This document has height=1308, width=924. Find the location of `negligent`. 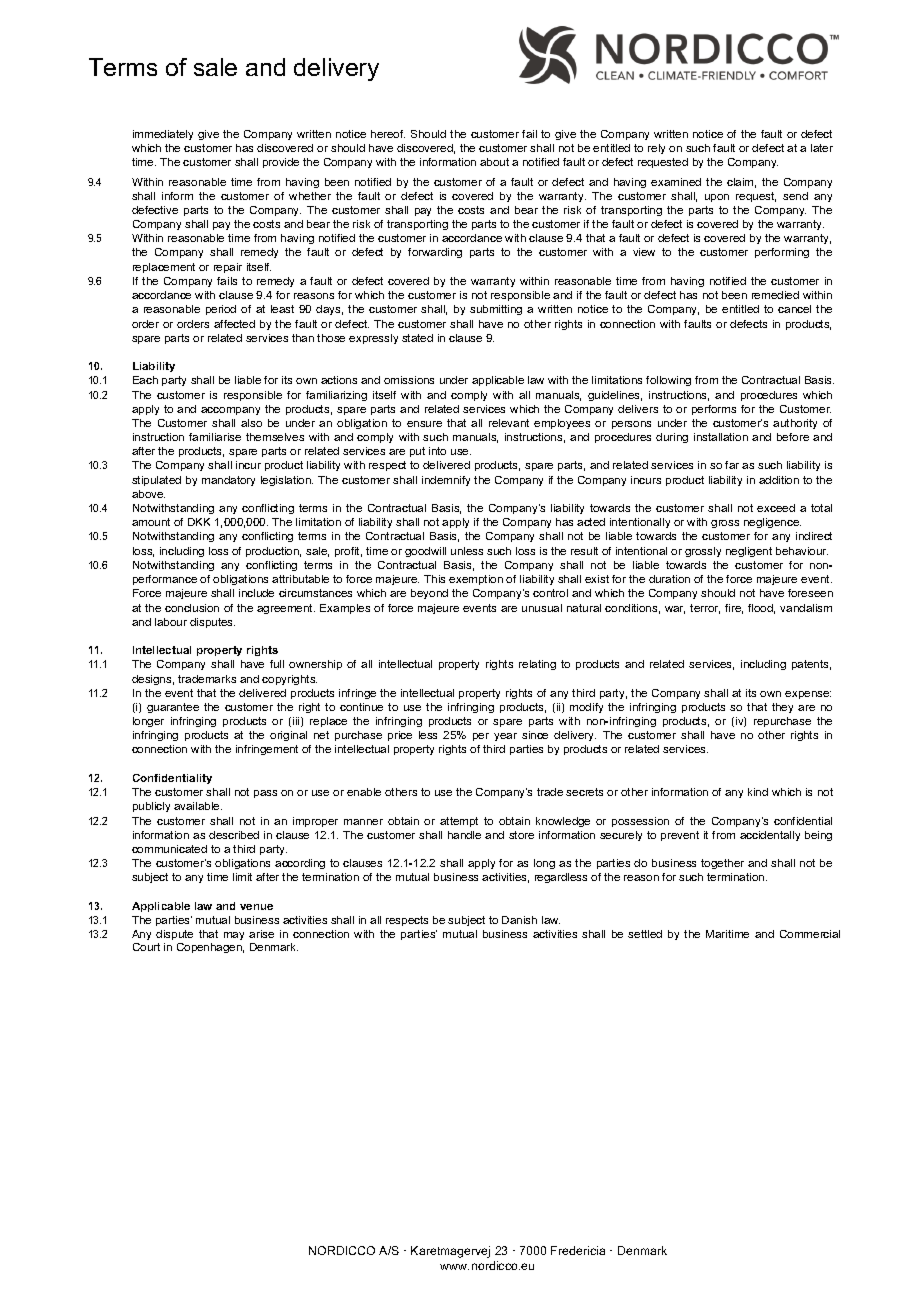

negligent is located at coordinates (749, 552).
